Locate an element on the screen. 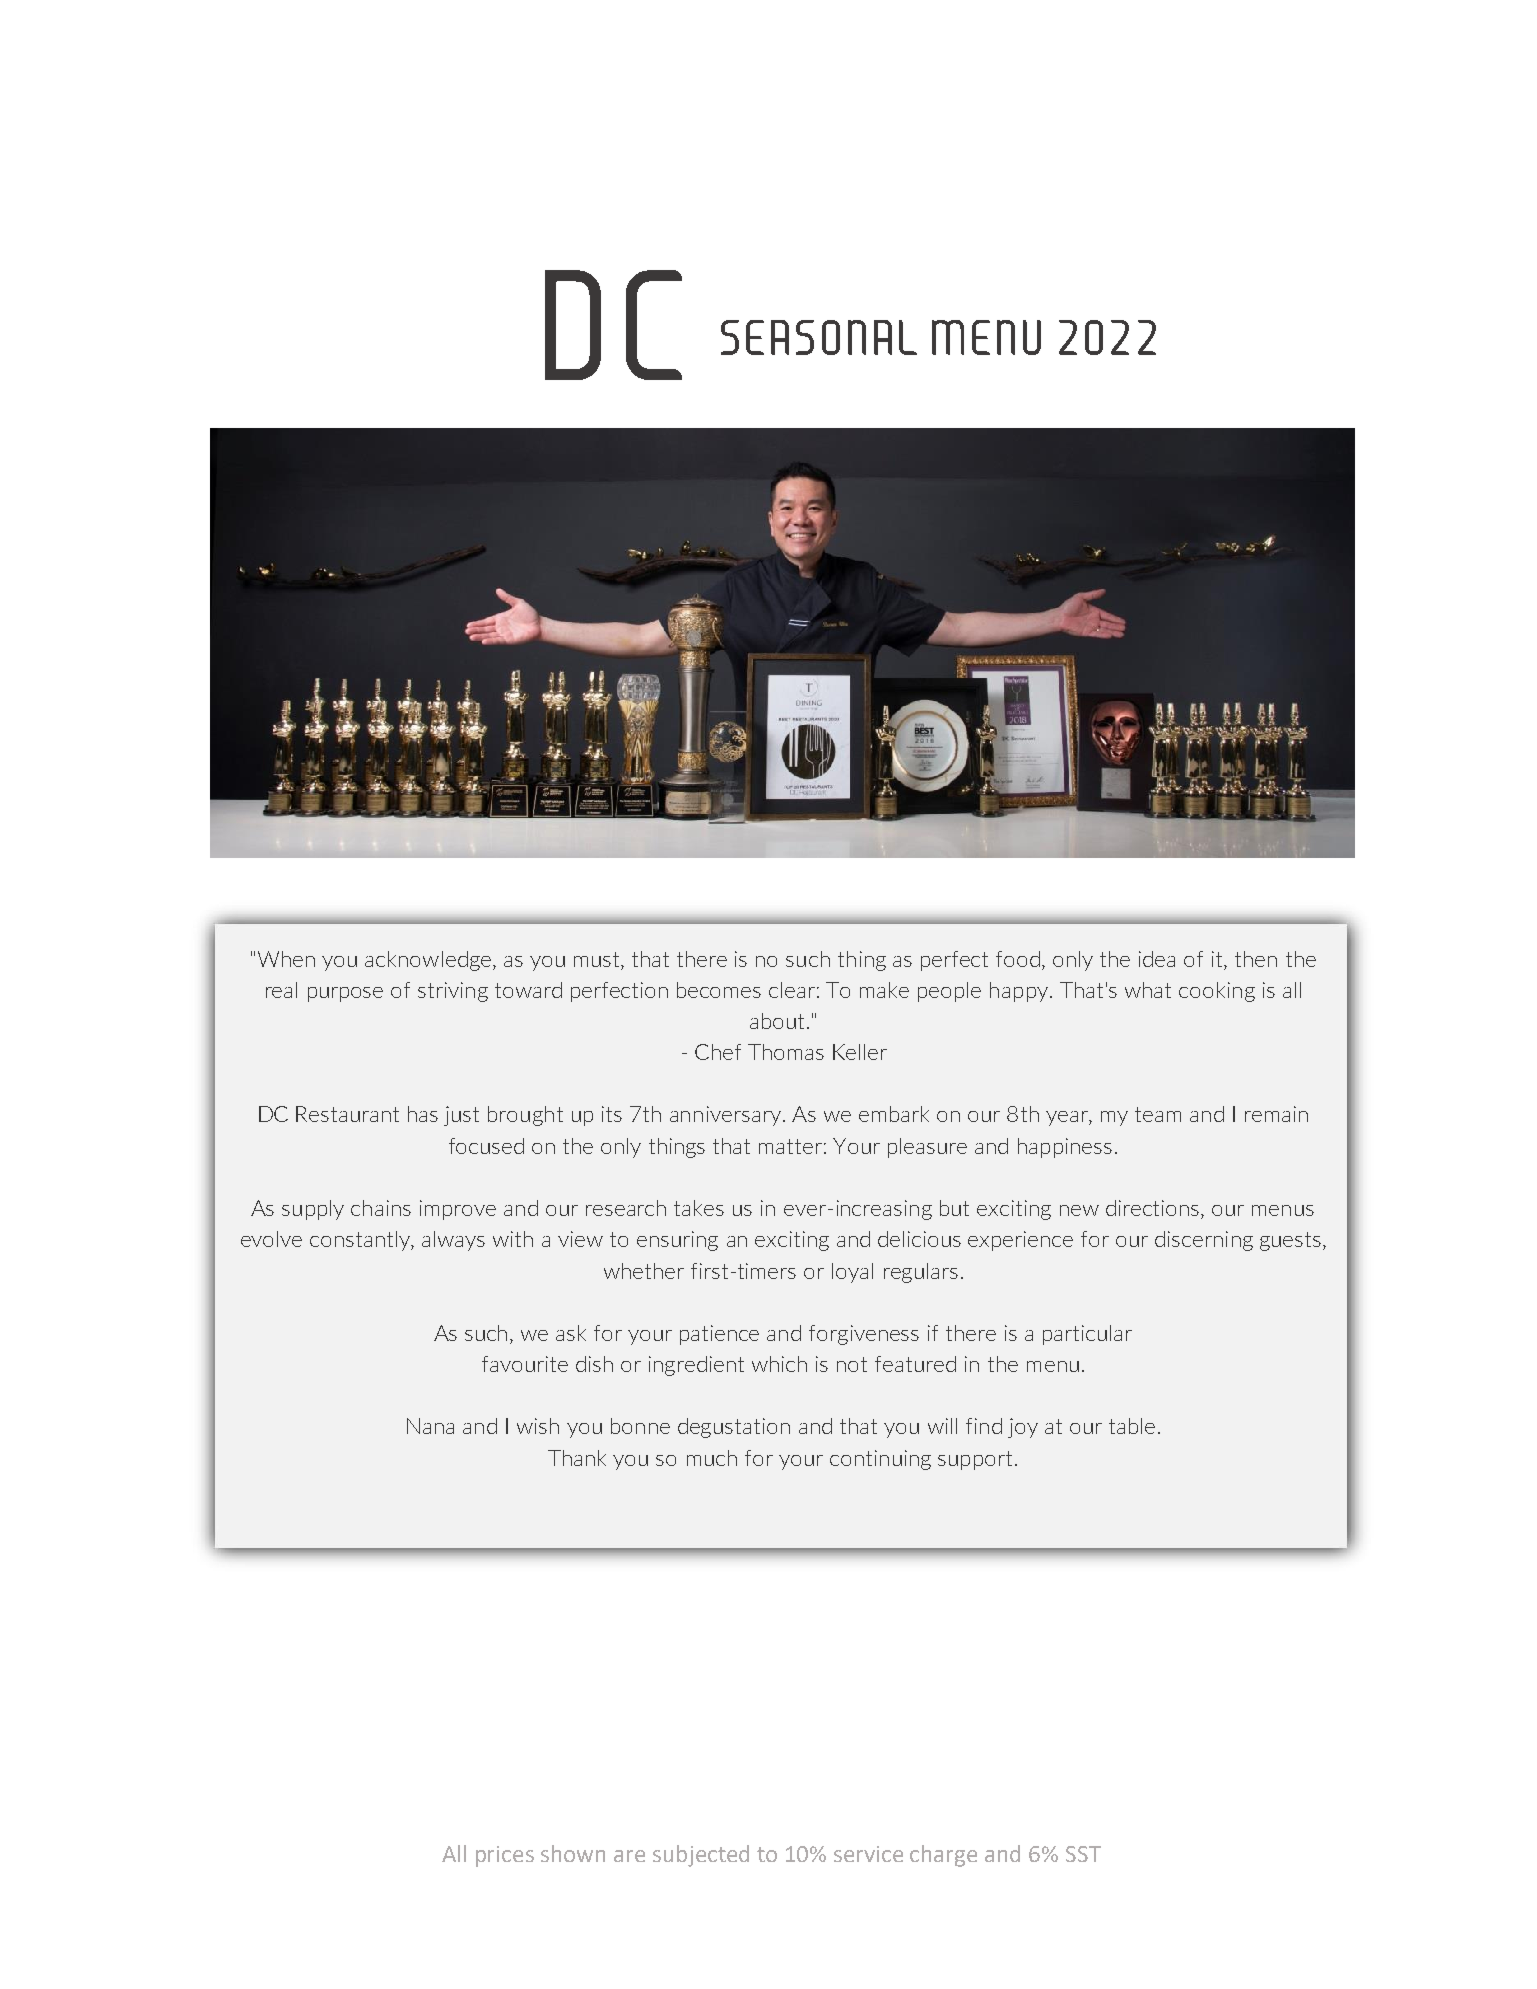  clear is located at coordinates (792, 990).
